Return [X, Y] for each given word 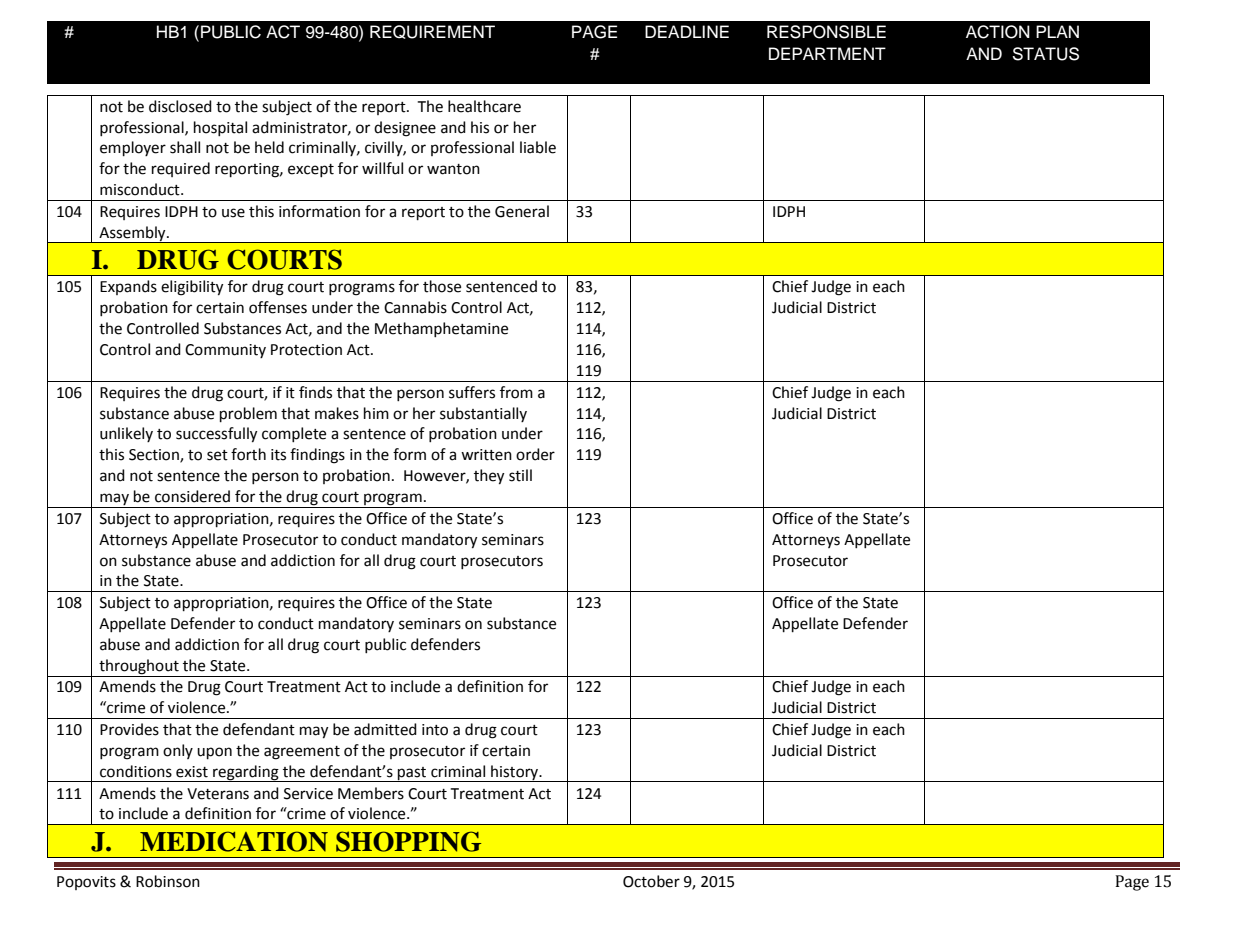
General [522, 211]
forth [248, 454]
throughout [139, 667]
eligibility [192, 288]
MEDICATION [234, 841]
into [435, 730]
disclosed [180, 106]
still [520, 475]
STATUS [1045, 54]
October [651, 881]
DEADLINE [687, 31]
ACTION [998, 32]
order [535, 454]
